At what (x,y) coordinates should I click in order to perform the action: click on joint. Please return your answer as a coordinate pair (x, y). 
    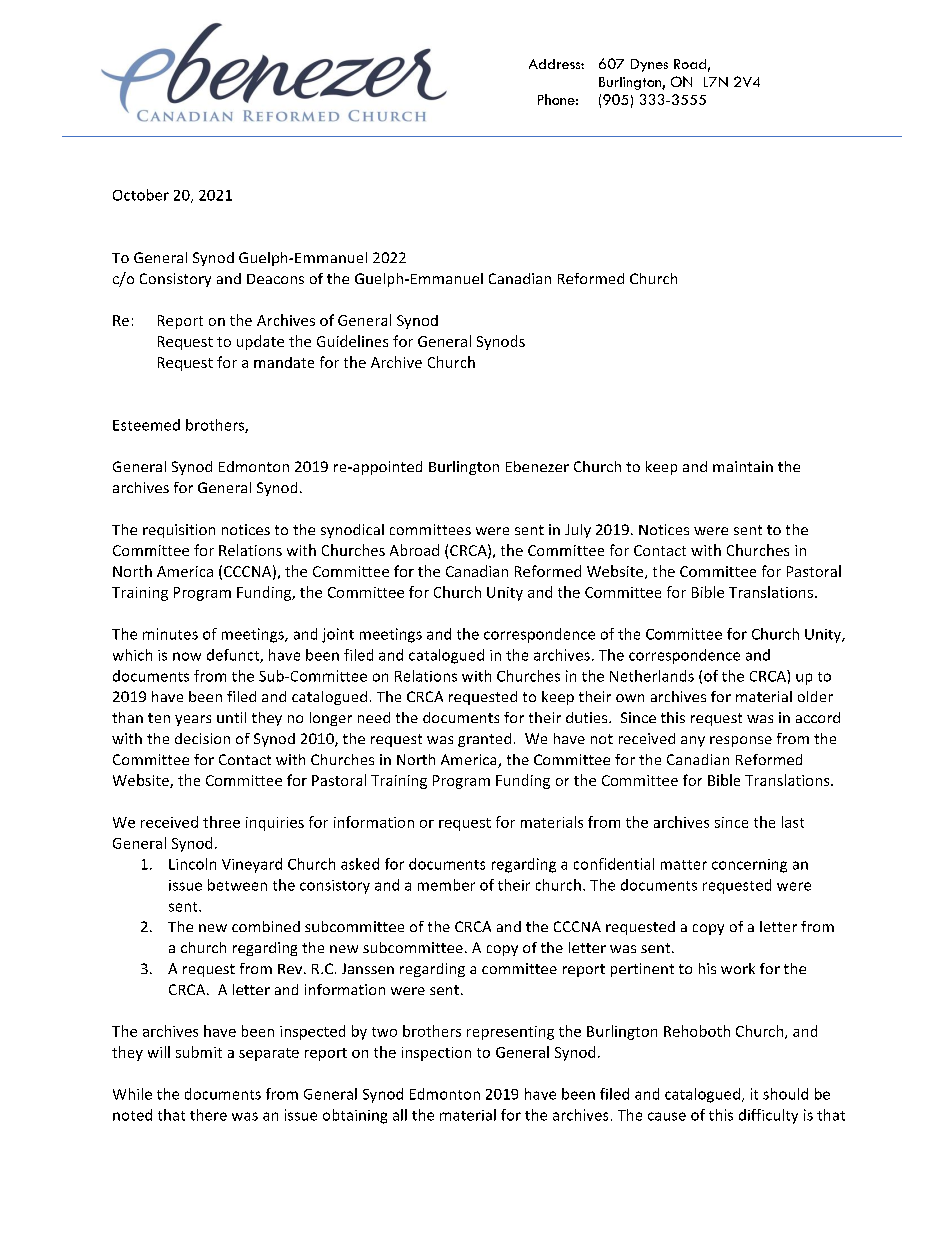
    Looking at the image, I should click on (338, 635).
